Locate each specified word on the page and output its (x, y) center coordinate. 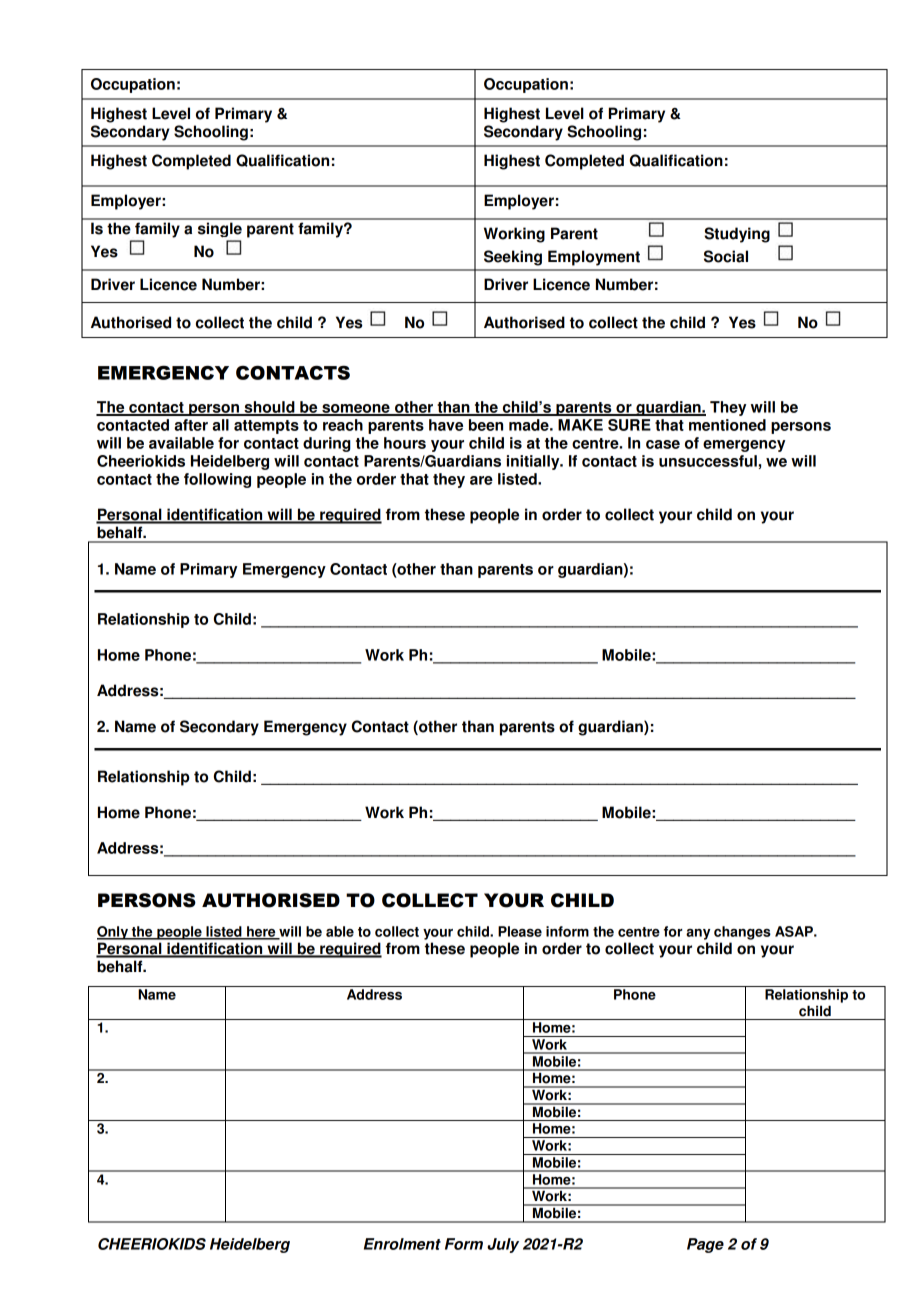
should (269, 408)
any (698, 934)
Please (520, 931)
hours (405, 443)
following (217, 480)
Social (726, 256)
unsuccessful (708, 461)
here (261, 932)
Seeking (513, 258)
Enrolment (402, 1244)
